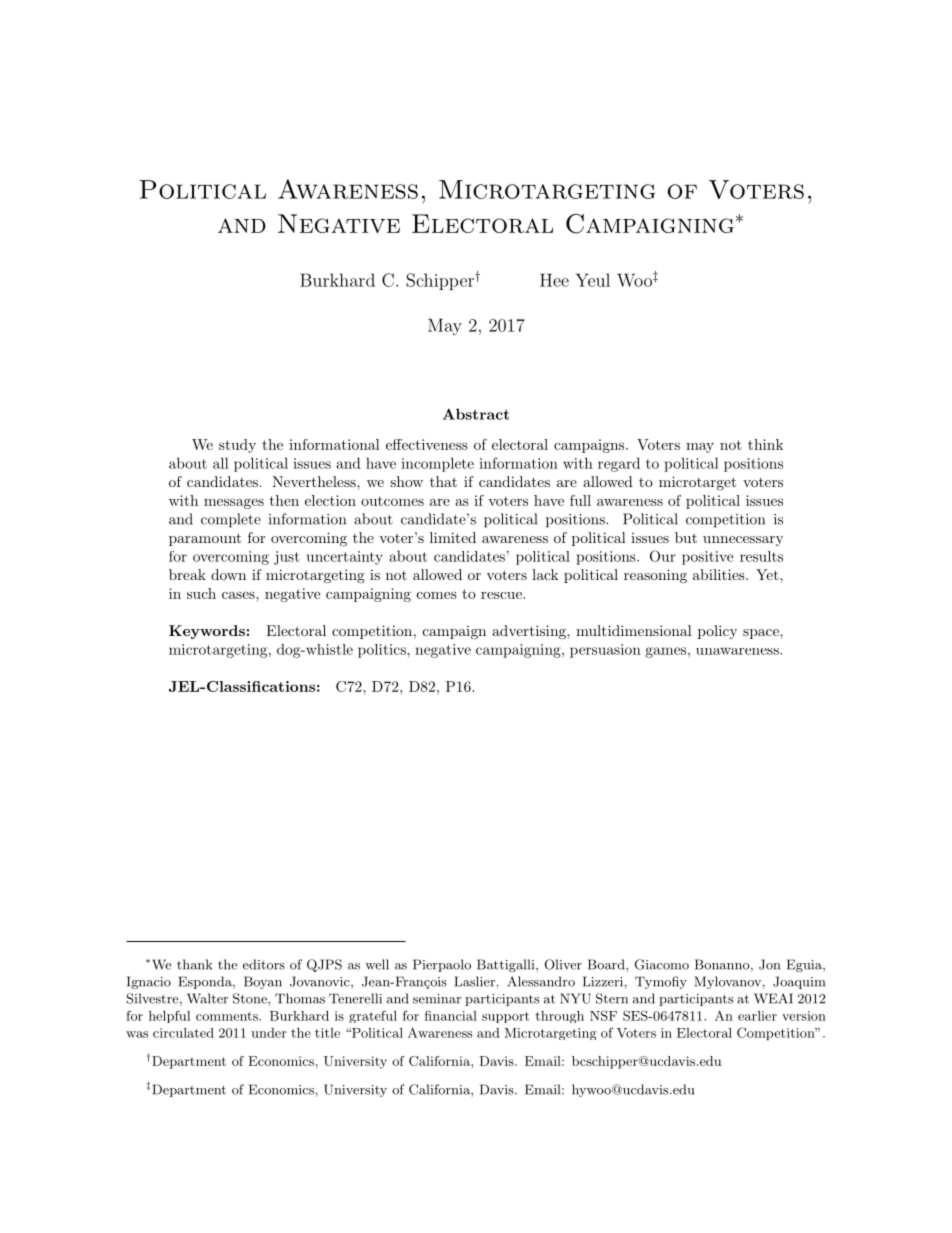 The height and width of the screenshot is (1233, 952). Describe the element at coordinates (205, 539) in the screenshot. I see `paramount` at that location.
